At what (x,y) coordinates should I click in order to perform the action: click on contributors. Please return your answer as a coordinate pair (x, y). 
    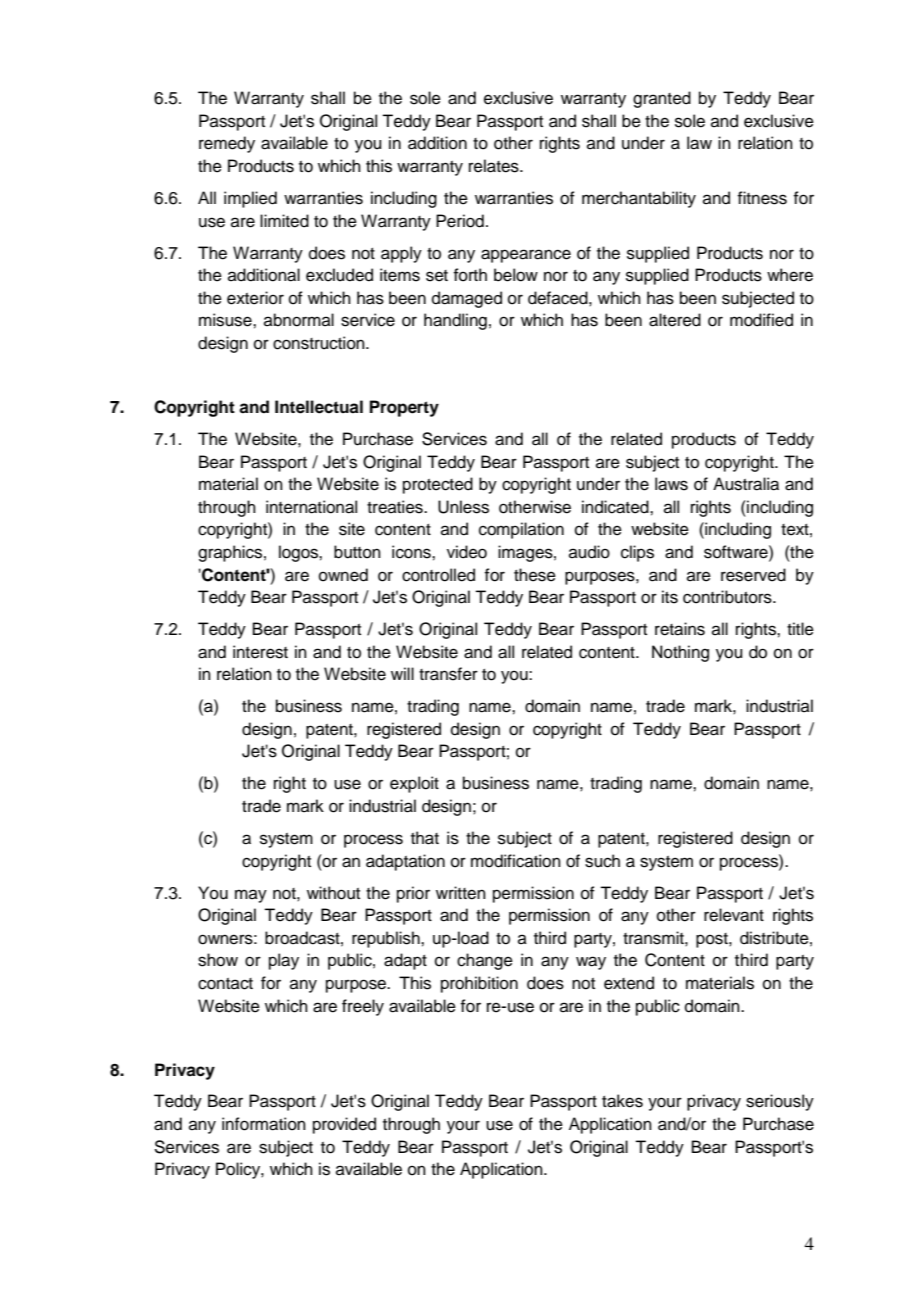
    Looking at the image, I should click on (728, 597).
